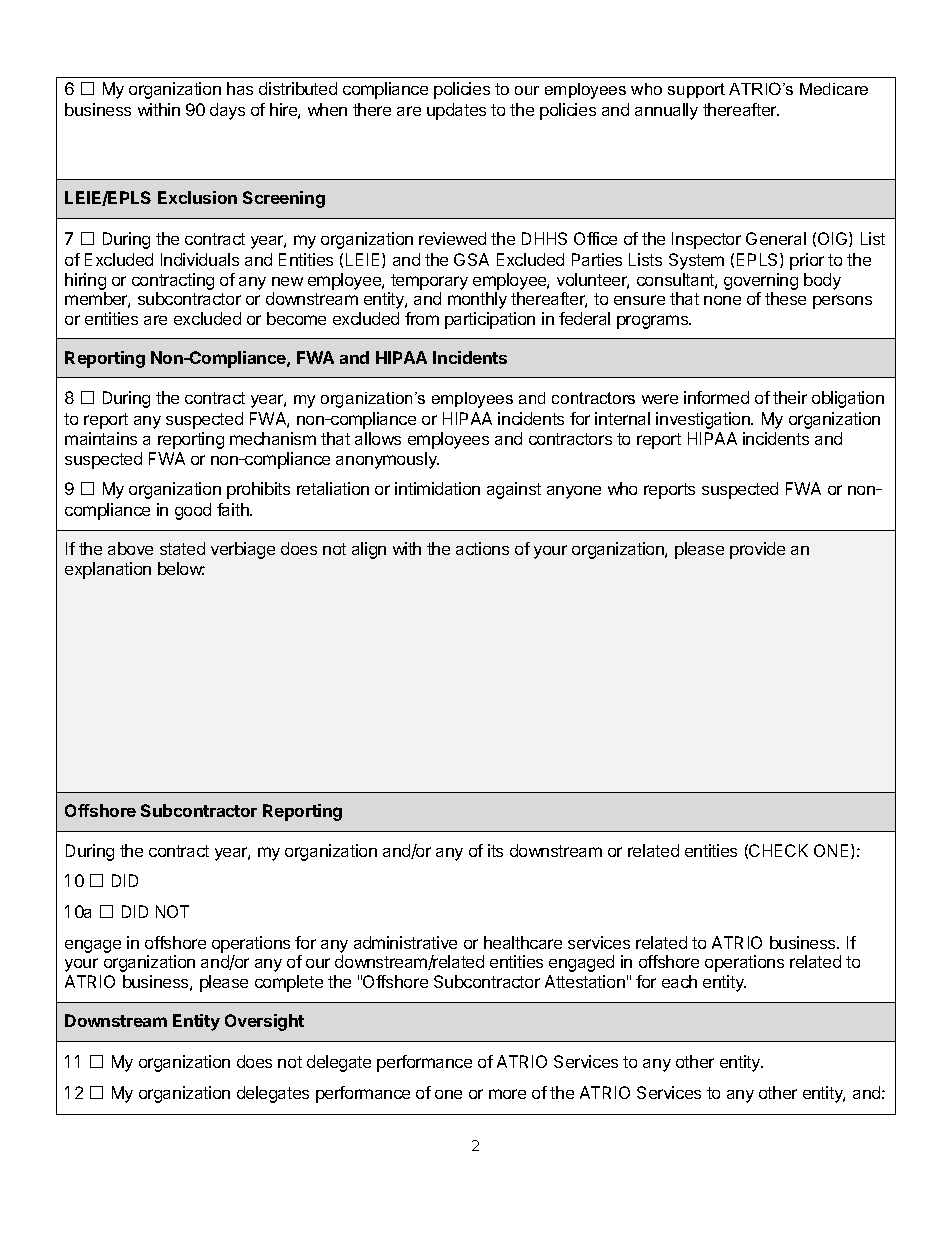  Describe the element at coordinates (704, 420) in the screenshot. I see `investigation` at that location.
